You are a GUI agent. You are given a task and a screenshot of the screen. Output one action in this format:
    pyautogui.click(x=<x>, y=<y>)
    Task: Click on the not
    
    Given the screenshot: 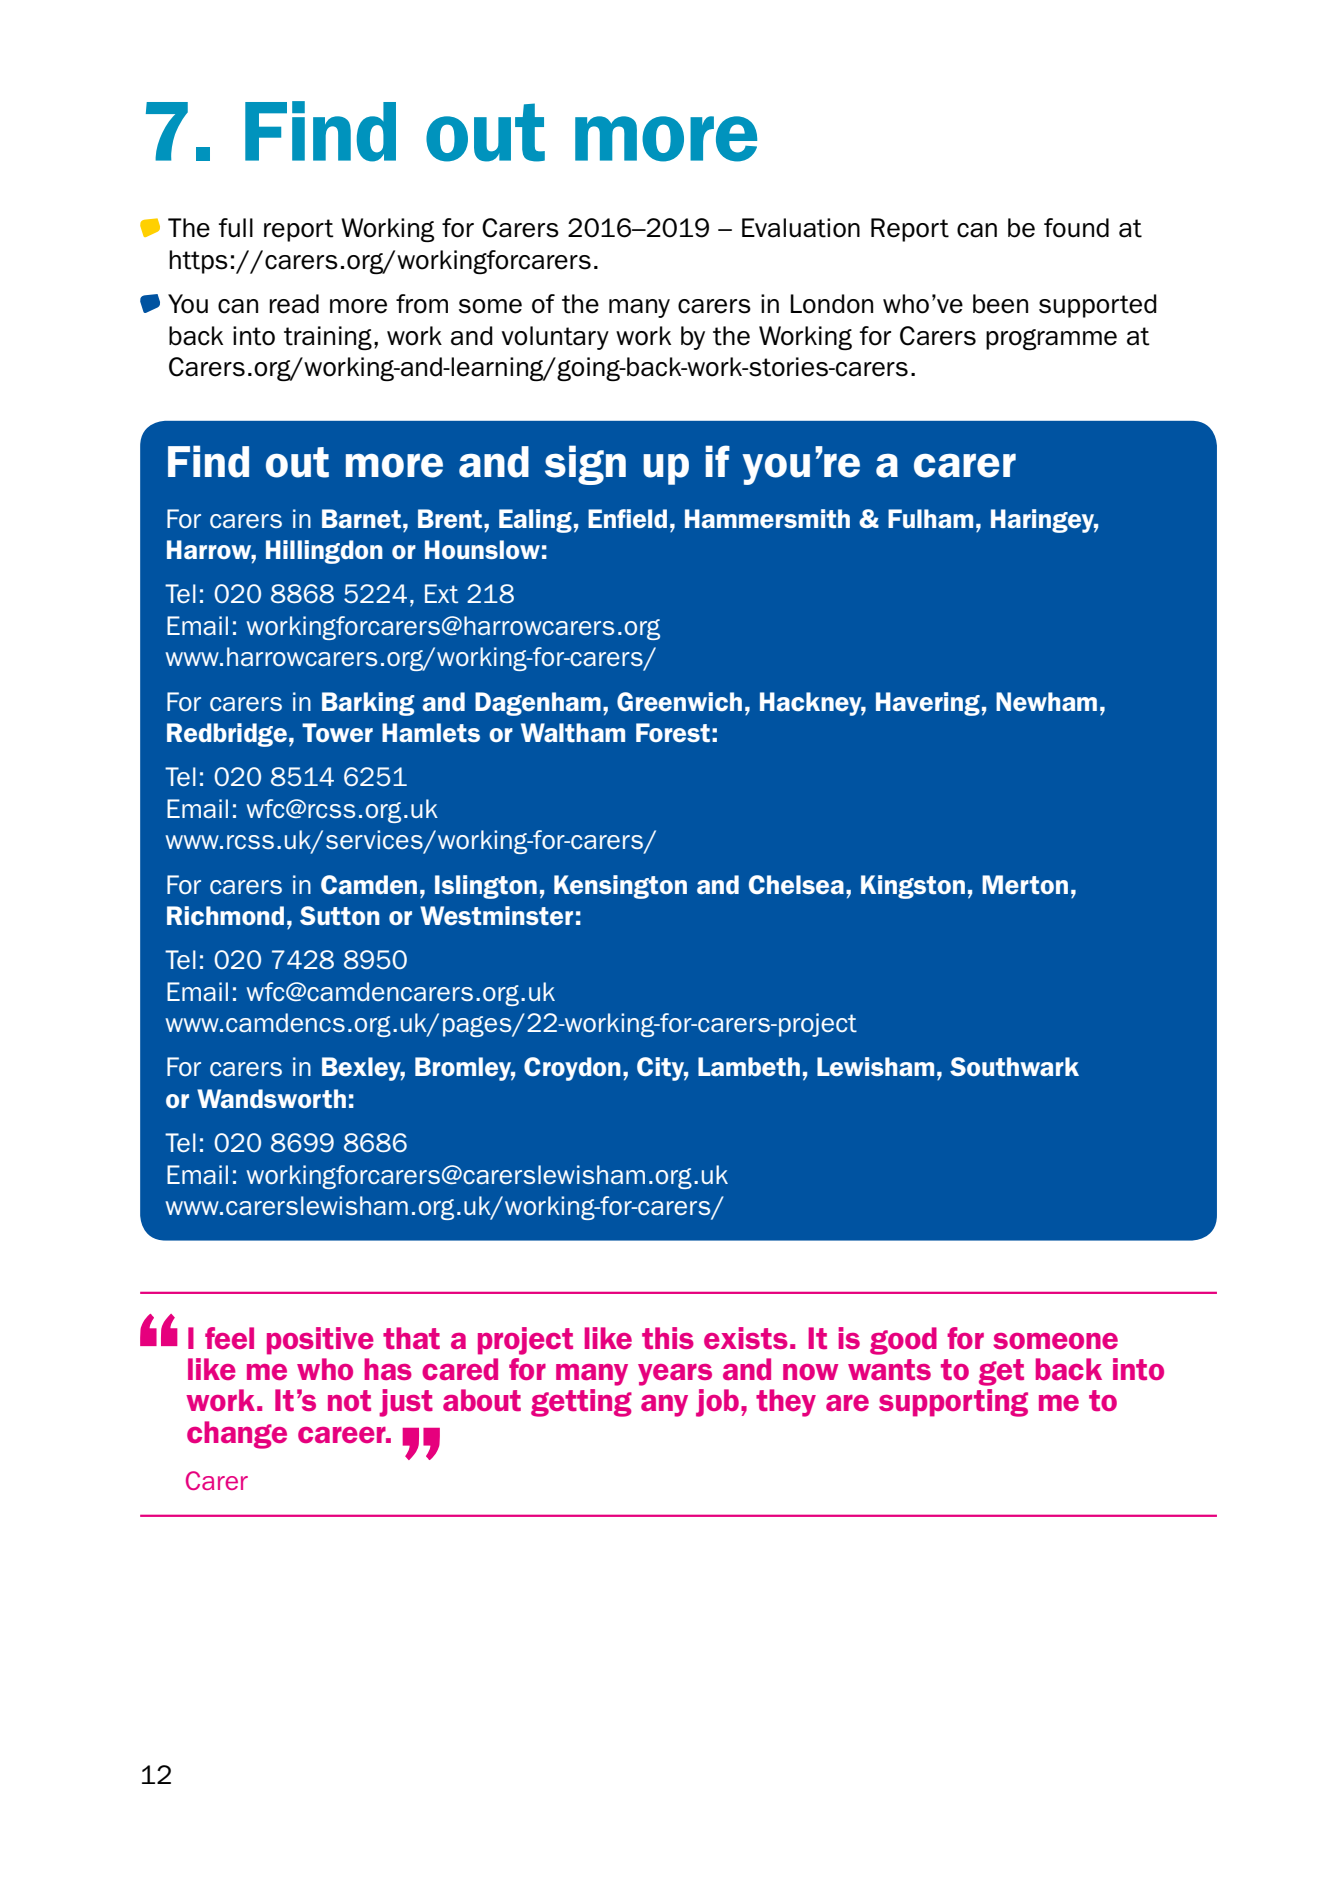 What is the action you would take?
    pyautogui.click(x=349, y=1400)
